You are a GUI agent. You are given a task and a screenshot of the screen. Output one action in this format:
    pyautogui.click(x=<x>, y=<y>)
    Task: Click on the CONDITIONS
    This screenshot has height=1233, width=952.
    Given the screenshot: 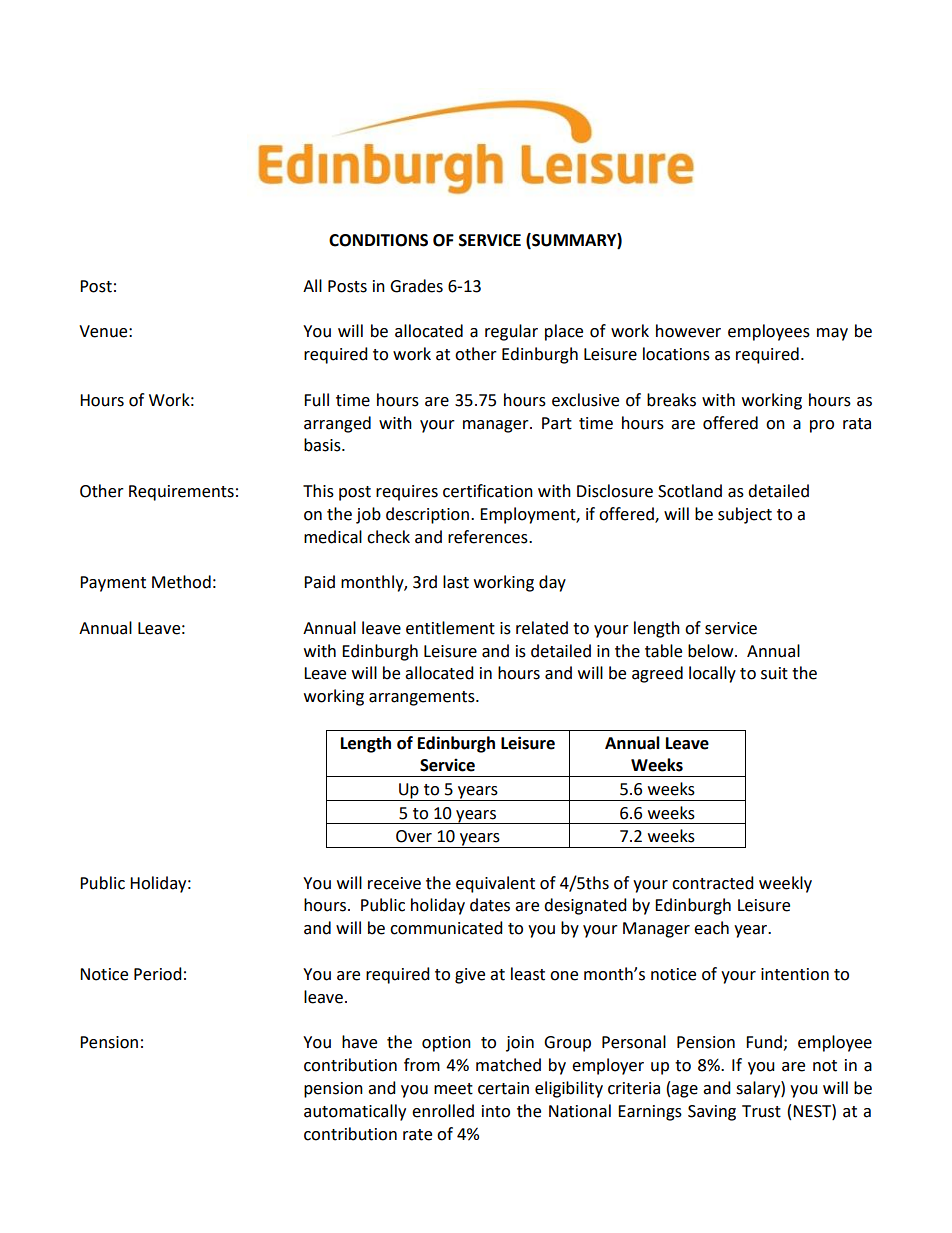 What is the action you would take?
    pyautogui.click(x=378, y=240)
